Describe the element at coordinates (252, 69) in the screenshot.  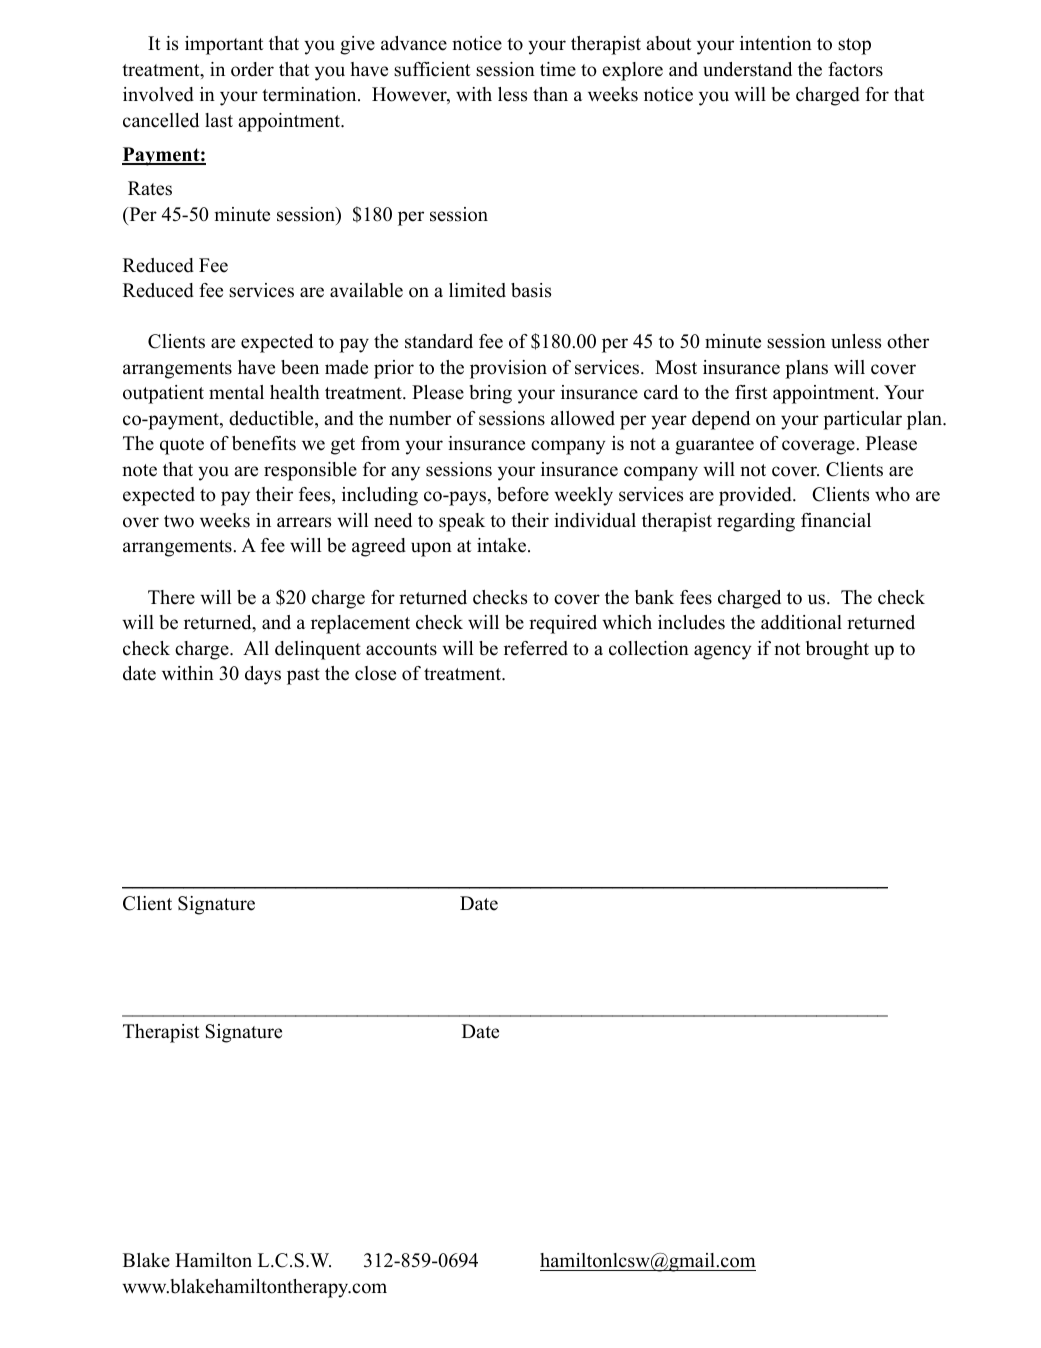
I see `order` at that location.
